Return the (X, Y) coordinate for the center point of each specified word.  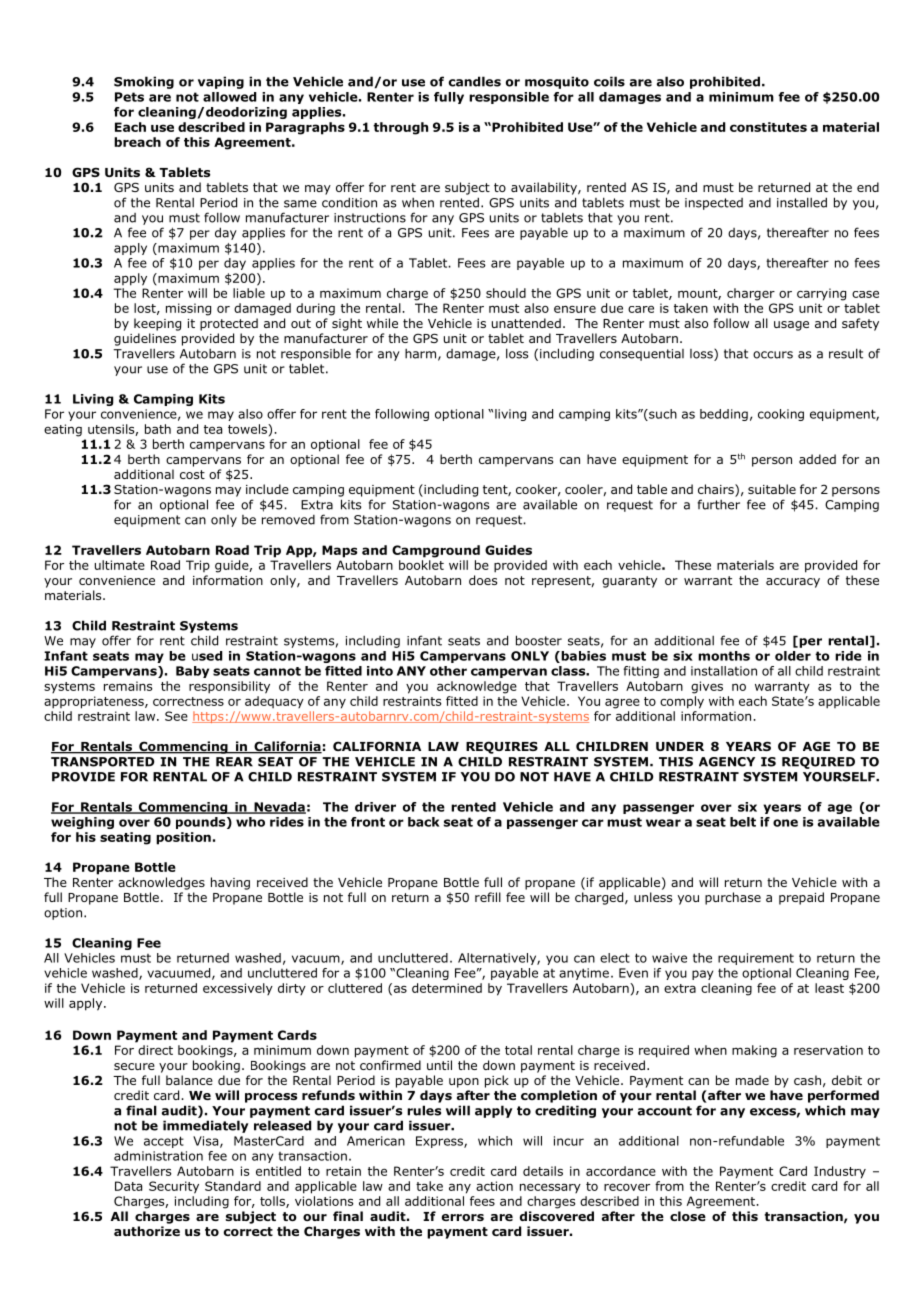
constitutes (768, 127)
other (448, 671)
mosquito (557, 82)
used (207, 656)
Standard (233, 1186)
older (793, 656)
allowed (229, 97)
